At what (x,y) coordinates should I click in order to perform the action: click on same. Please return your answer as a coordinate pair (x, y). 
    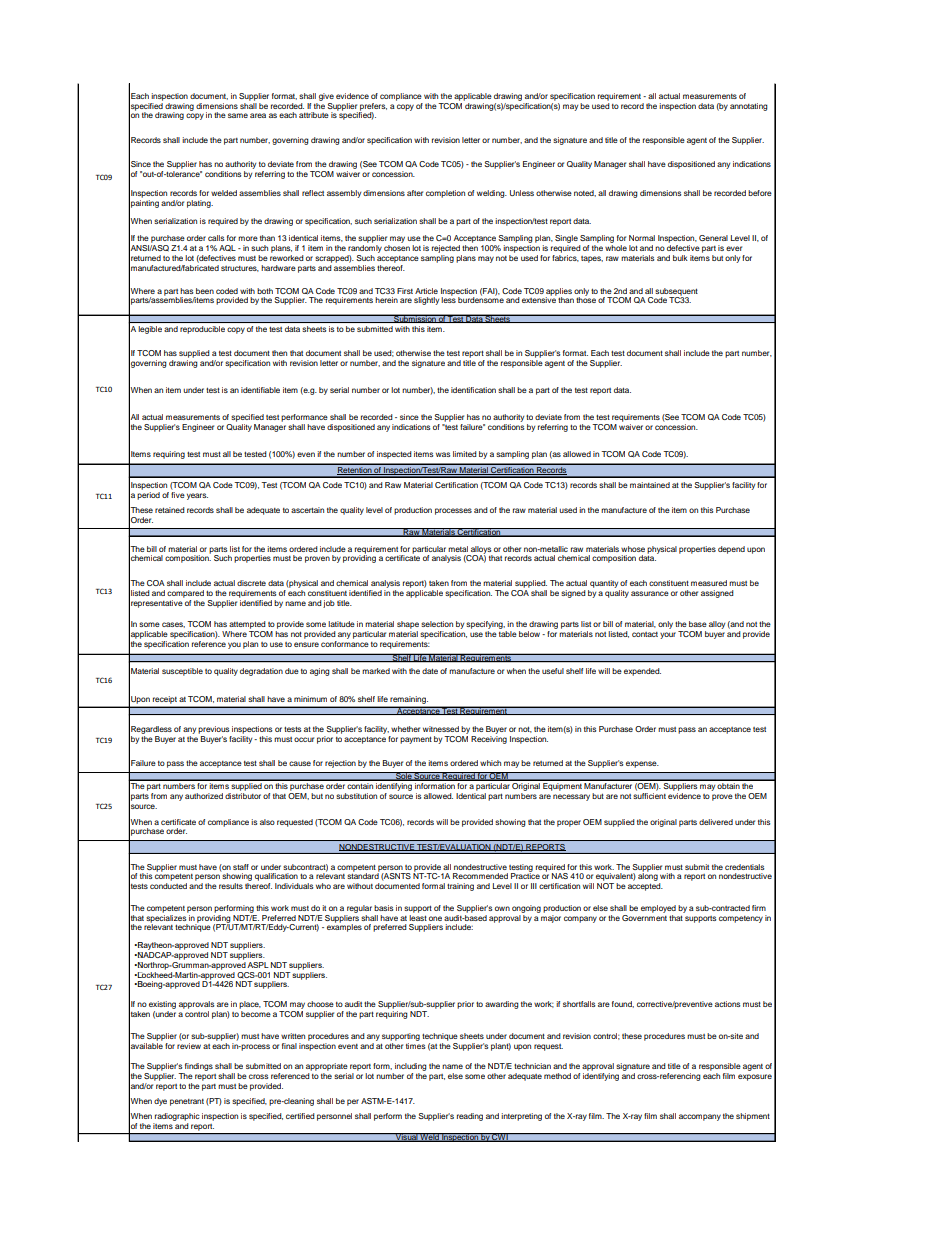
    Looking at the image, I should click on (238, 115).
